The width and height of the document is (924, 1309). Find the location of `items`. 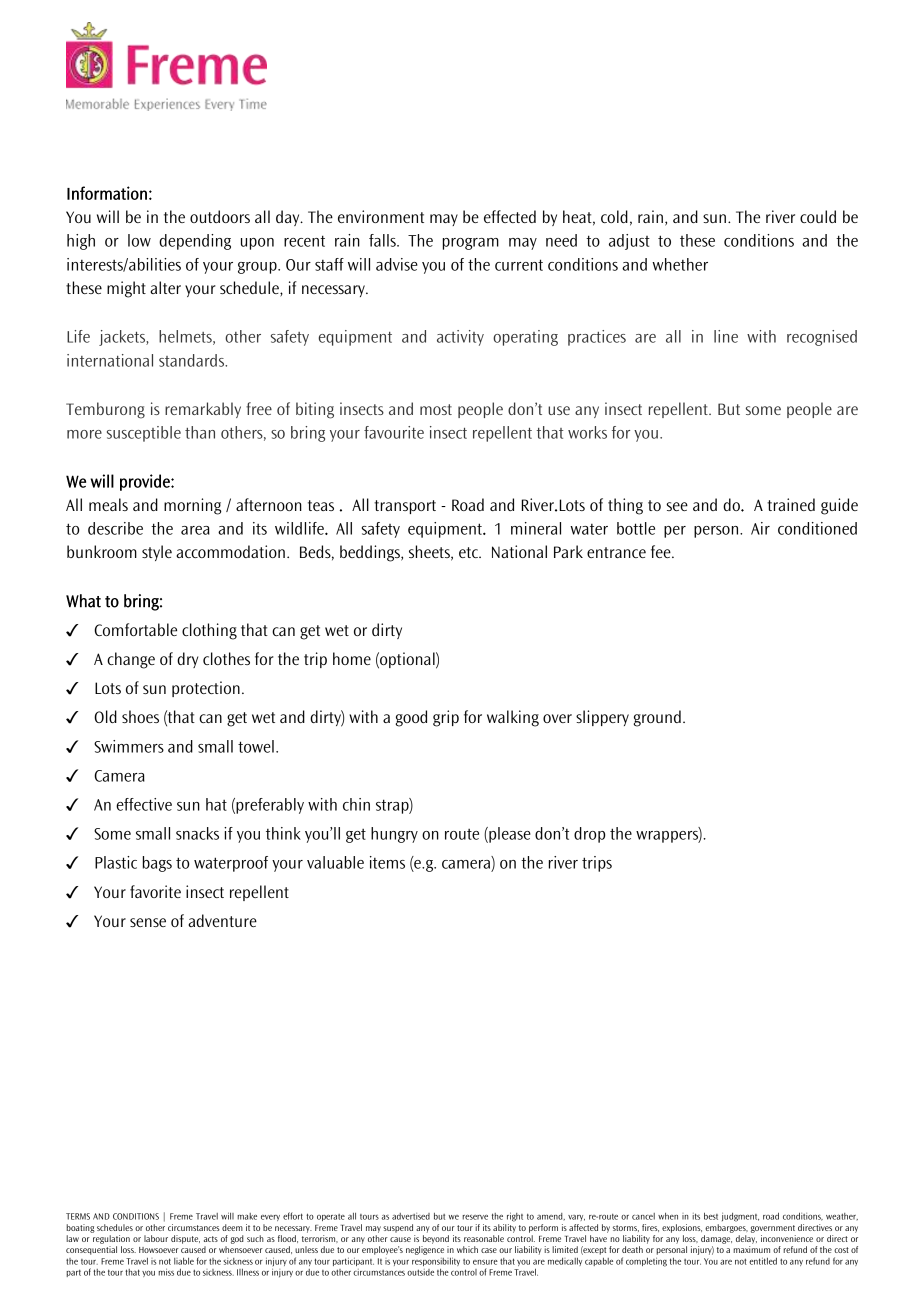

items is located at coordinates (387, 862).
